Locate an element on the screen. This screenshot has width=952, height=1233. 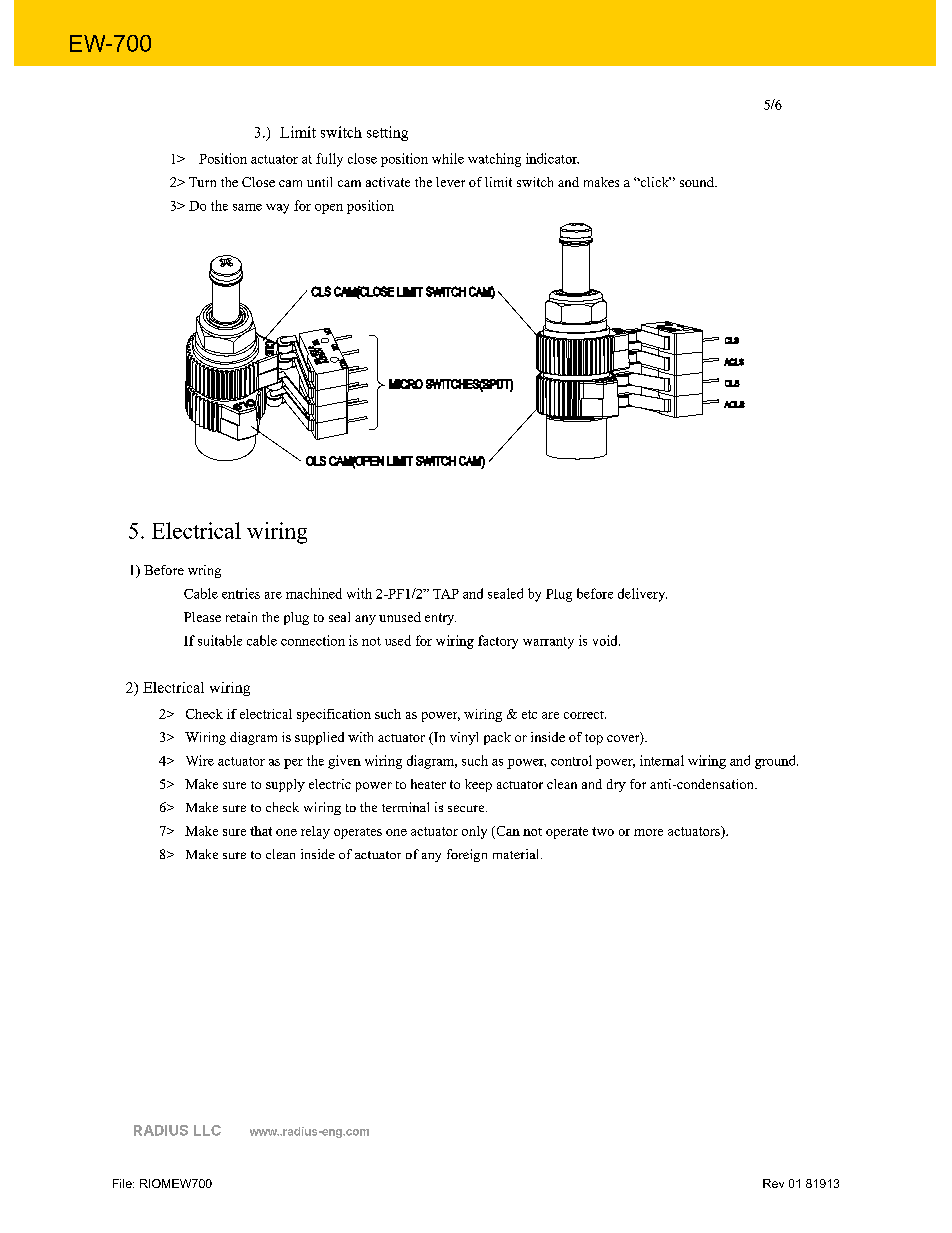
Rev is located at coordinates (773, 1183).
